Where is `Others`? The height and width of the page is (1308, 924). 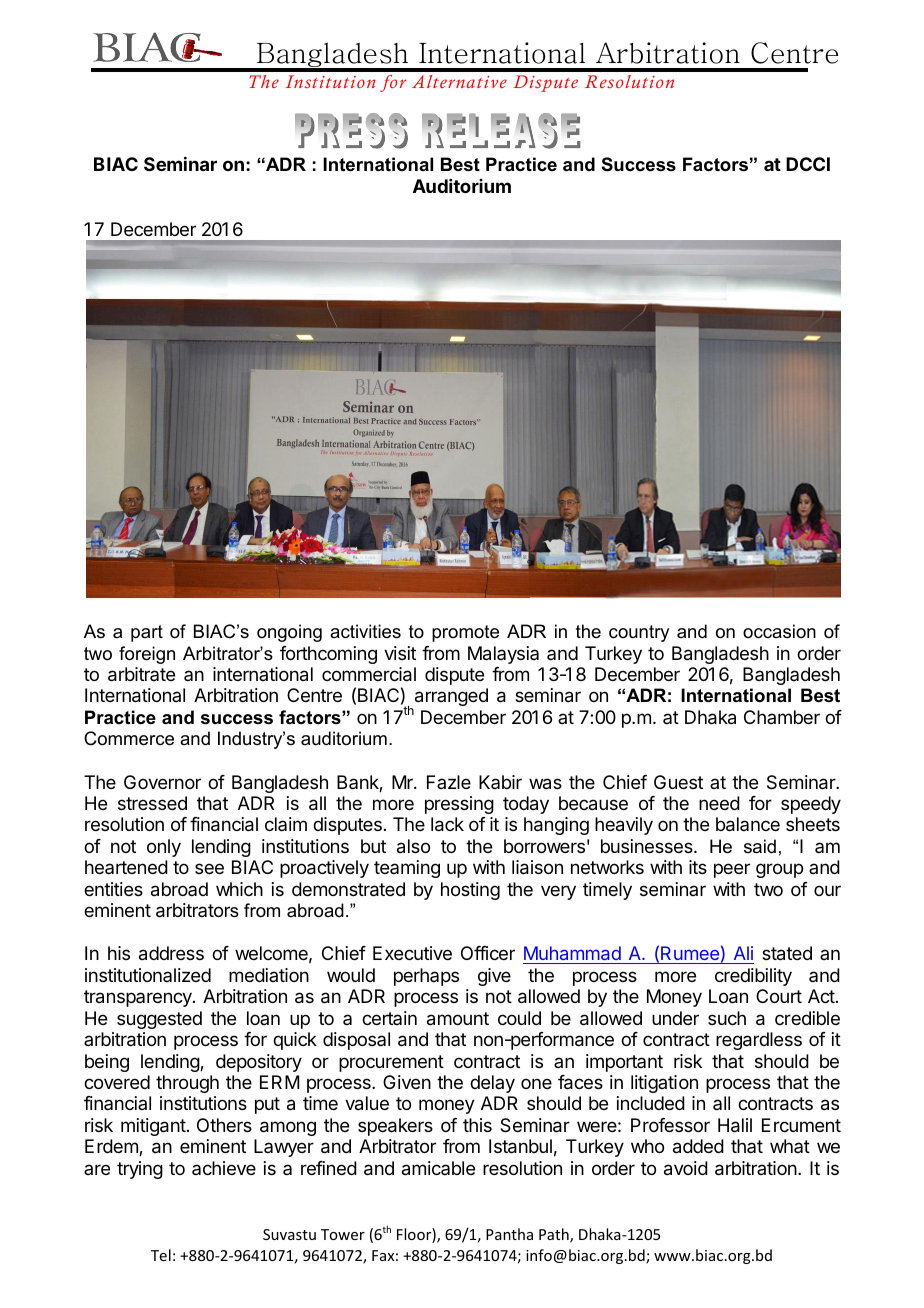
Others is located at coordinates (224, 1125).
